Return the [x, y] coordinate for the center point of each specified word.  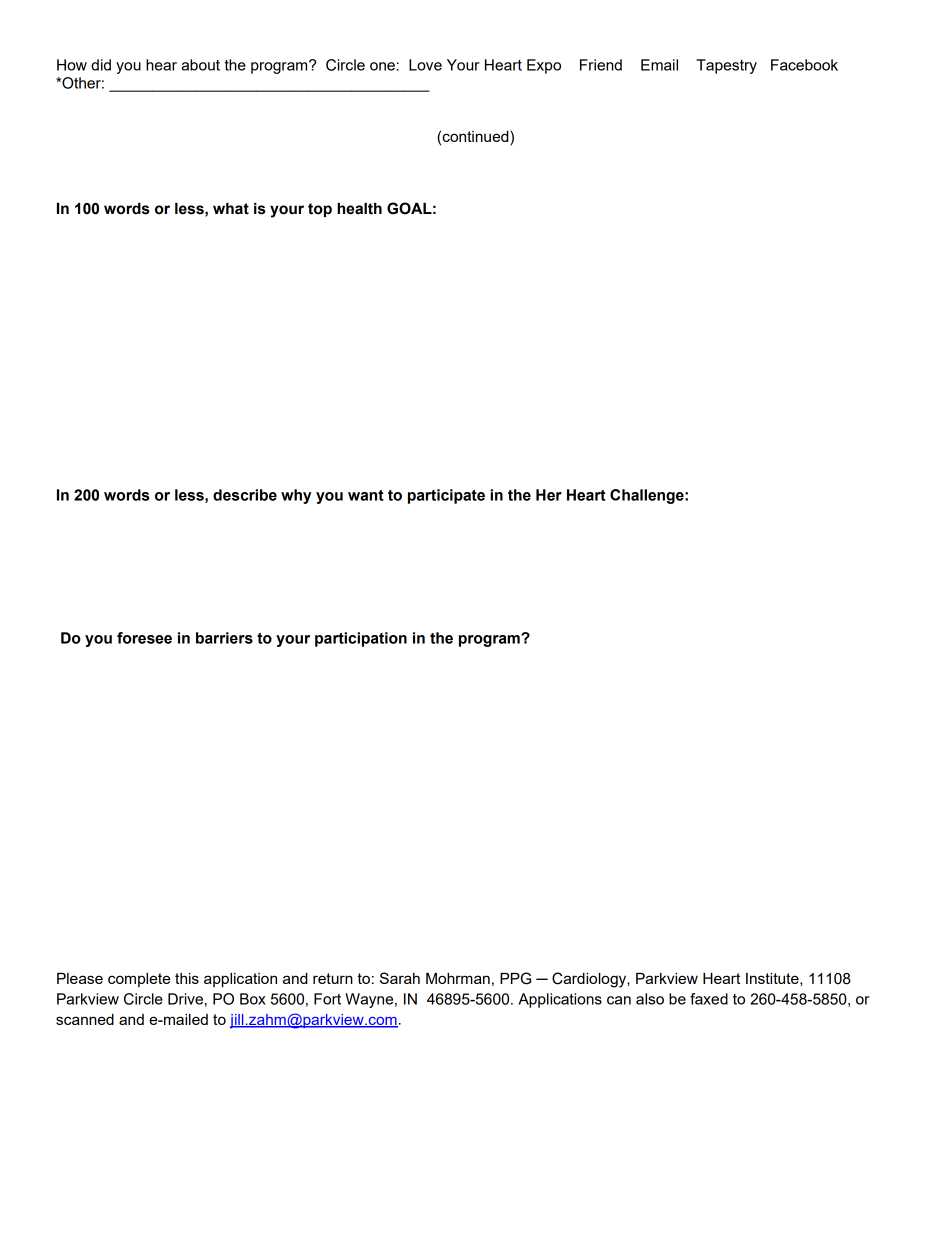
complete [139, 980]
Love [425, 65]
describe [245, 495]
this [187, 978]
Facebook [804, 65]
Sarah [400, 978]
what [231, 209]
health [359, 209]
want [366, 495]
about [200, 65]
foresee [144, 638]
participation [361, 639]
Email [659, 65]
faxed [709, 999]
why [296, 496]
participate [446, 496]
